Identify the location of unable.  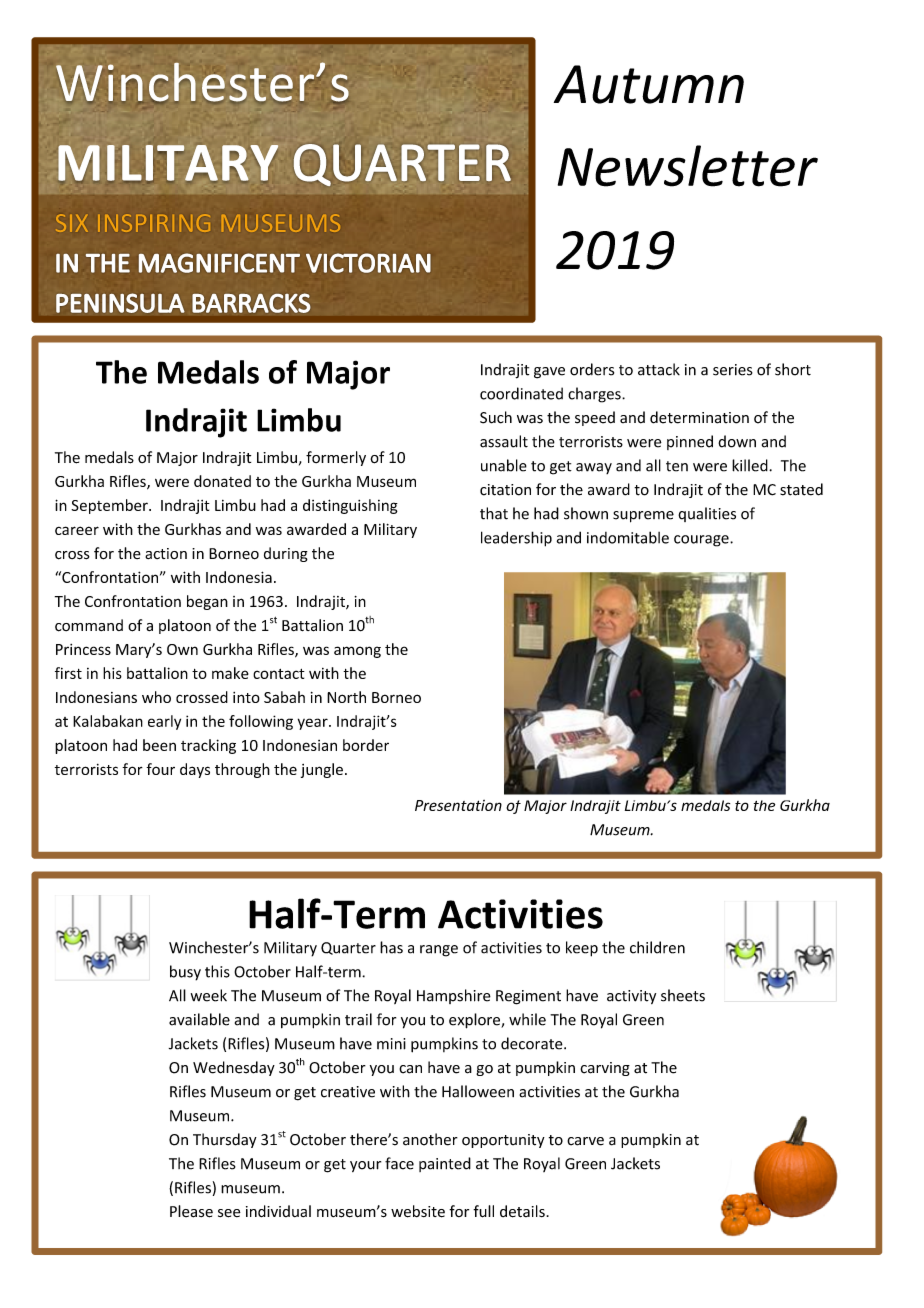
(504, 465).
